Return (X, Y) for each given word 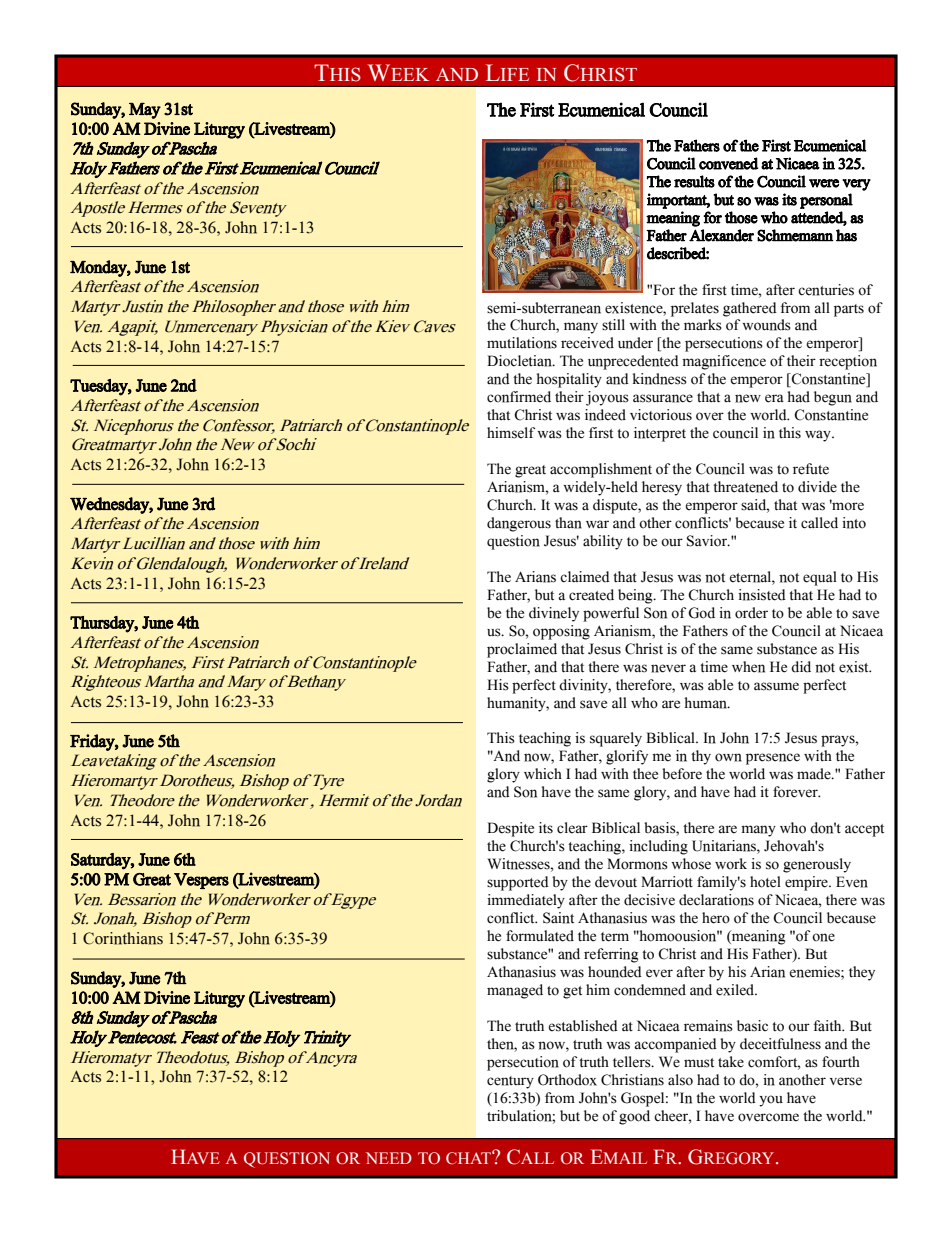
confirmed (519, 397)
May (145, 111)
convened (728, 163)
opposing (561, 632)
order (751, 613)
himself (511, 433)
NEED (389, 1158)
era (774, 398)
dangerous (519, 524)
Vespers (201, 881)
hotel (765, 882)
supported (518, 883)
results (694, 181)
